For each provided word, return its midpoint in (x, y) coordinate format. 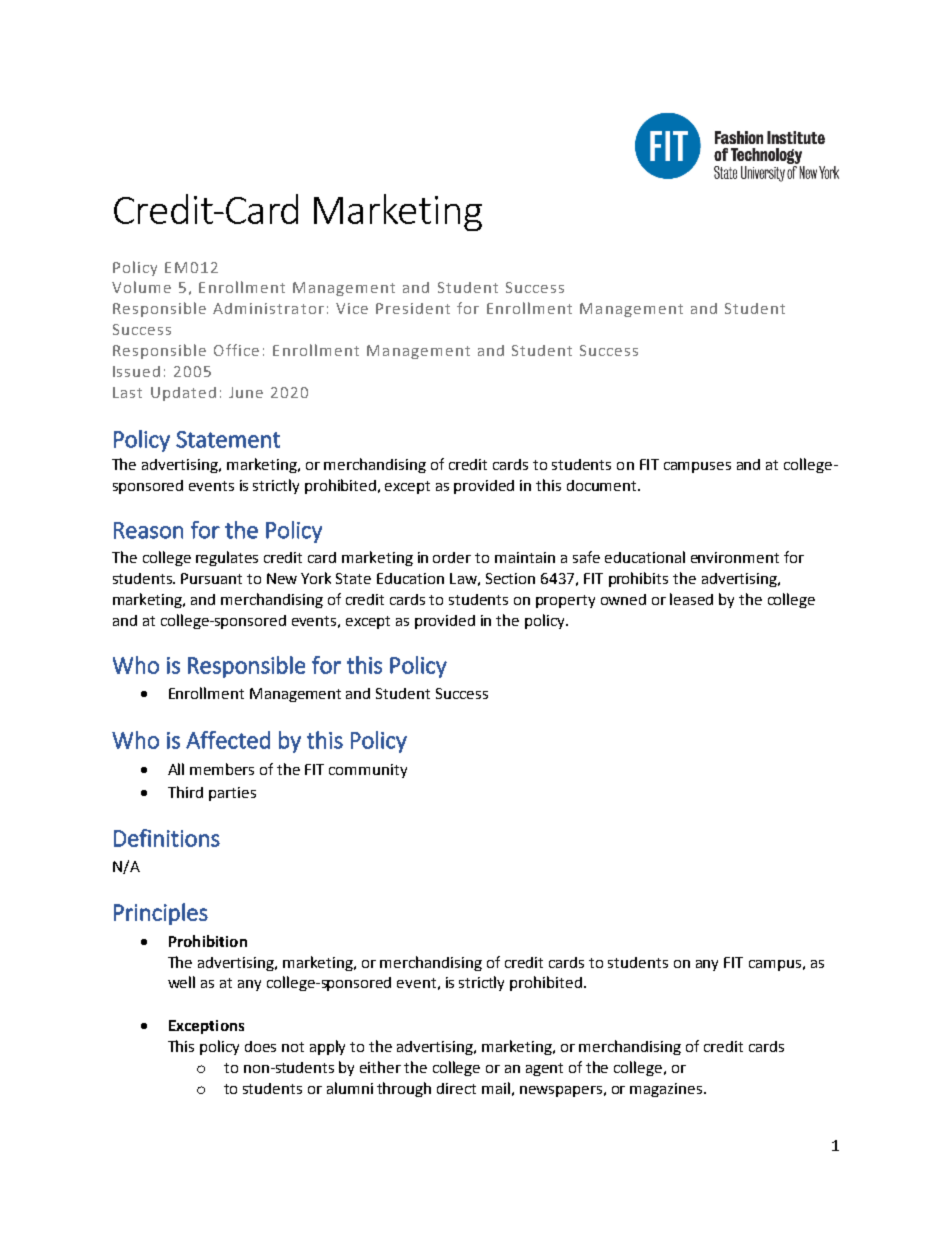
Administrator (268, 308)
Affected (228, 740)
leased (691, 599)
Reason (148, 530)
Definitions (167, 838)
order (452, 557)
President (413, 308)
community (368, 771)
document (603, 485)
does (260, 1046)
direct (456, 1088)
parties (232, 794)
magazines (667, 1090)
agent (544, 1069)
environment (735, 557)
